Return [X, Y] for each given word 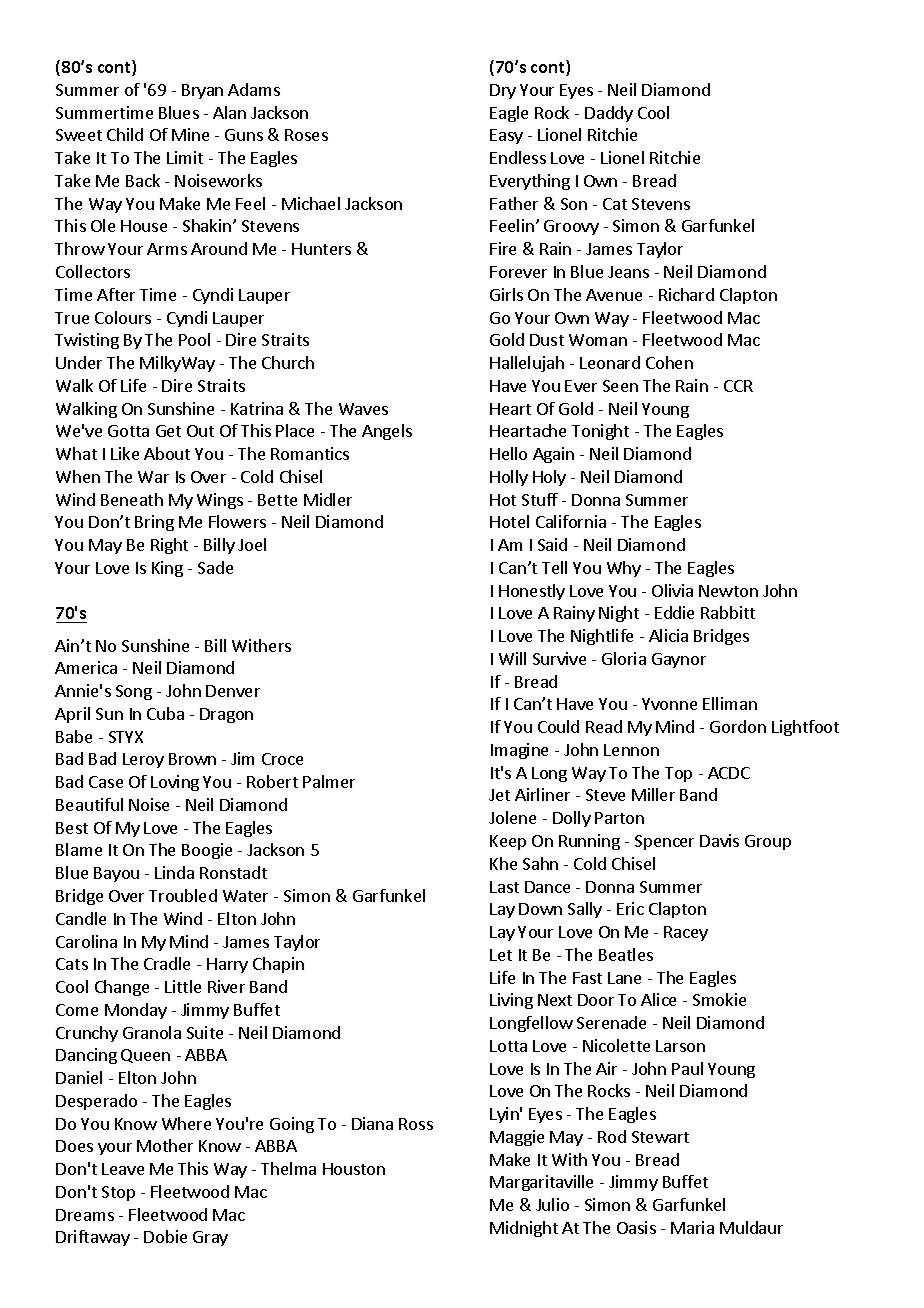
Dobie [165, 1236]
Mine [190, 134]
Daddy [609, 114]
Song [134, 692]
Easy [506, 136]
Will [512, 658]
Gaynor [679, 660]
